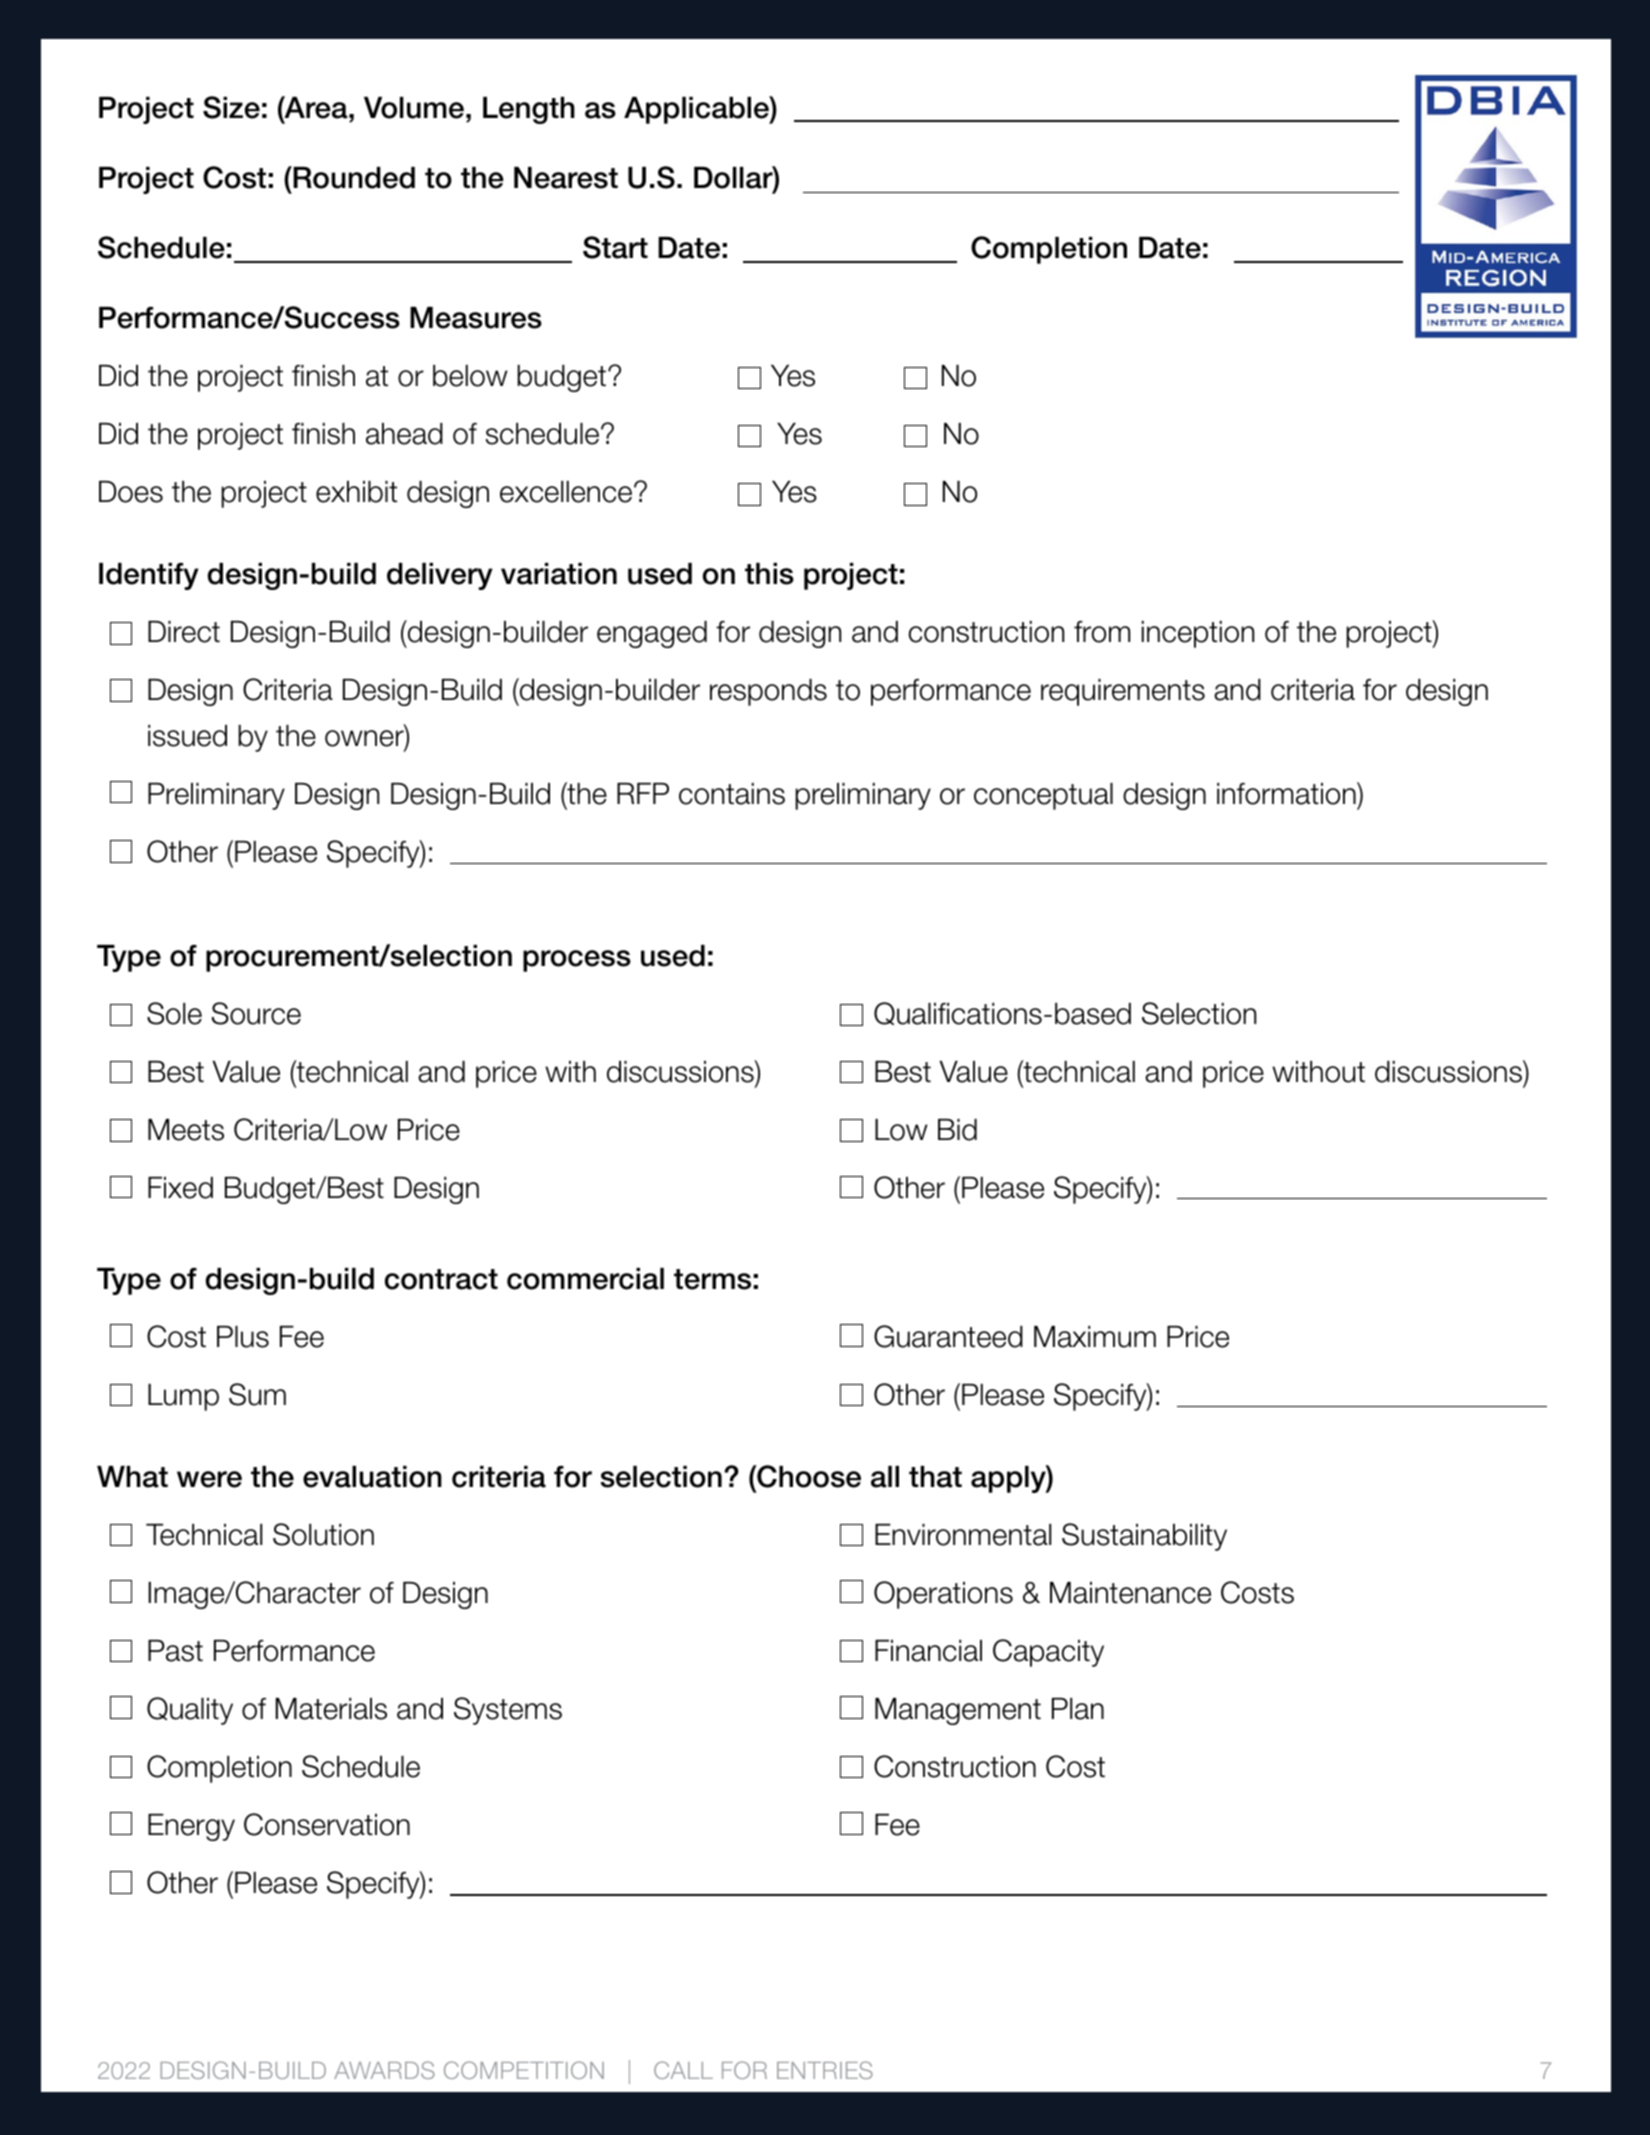 The width and height of the screenshot is (1650, 2135). What do you see at coordinates (231, 107) in the screenshot?
I see `Size` at bounding box center [231, 107].
